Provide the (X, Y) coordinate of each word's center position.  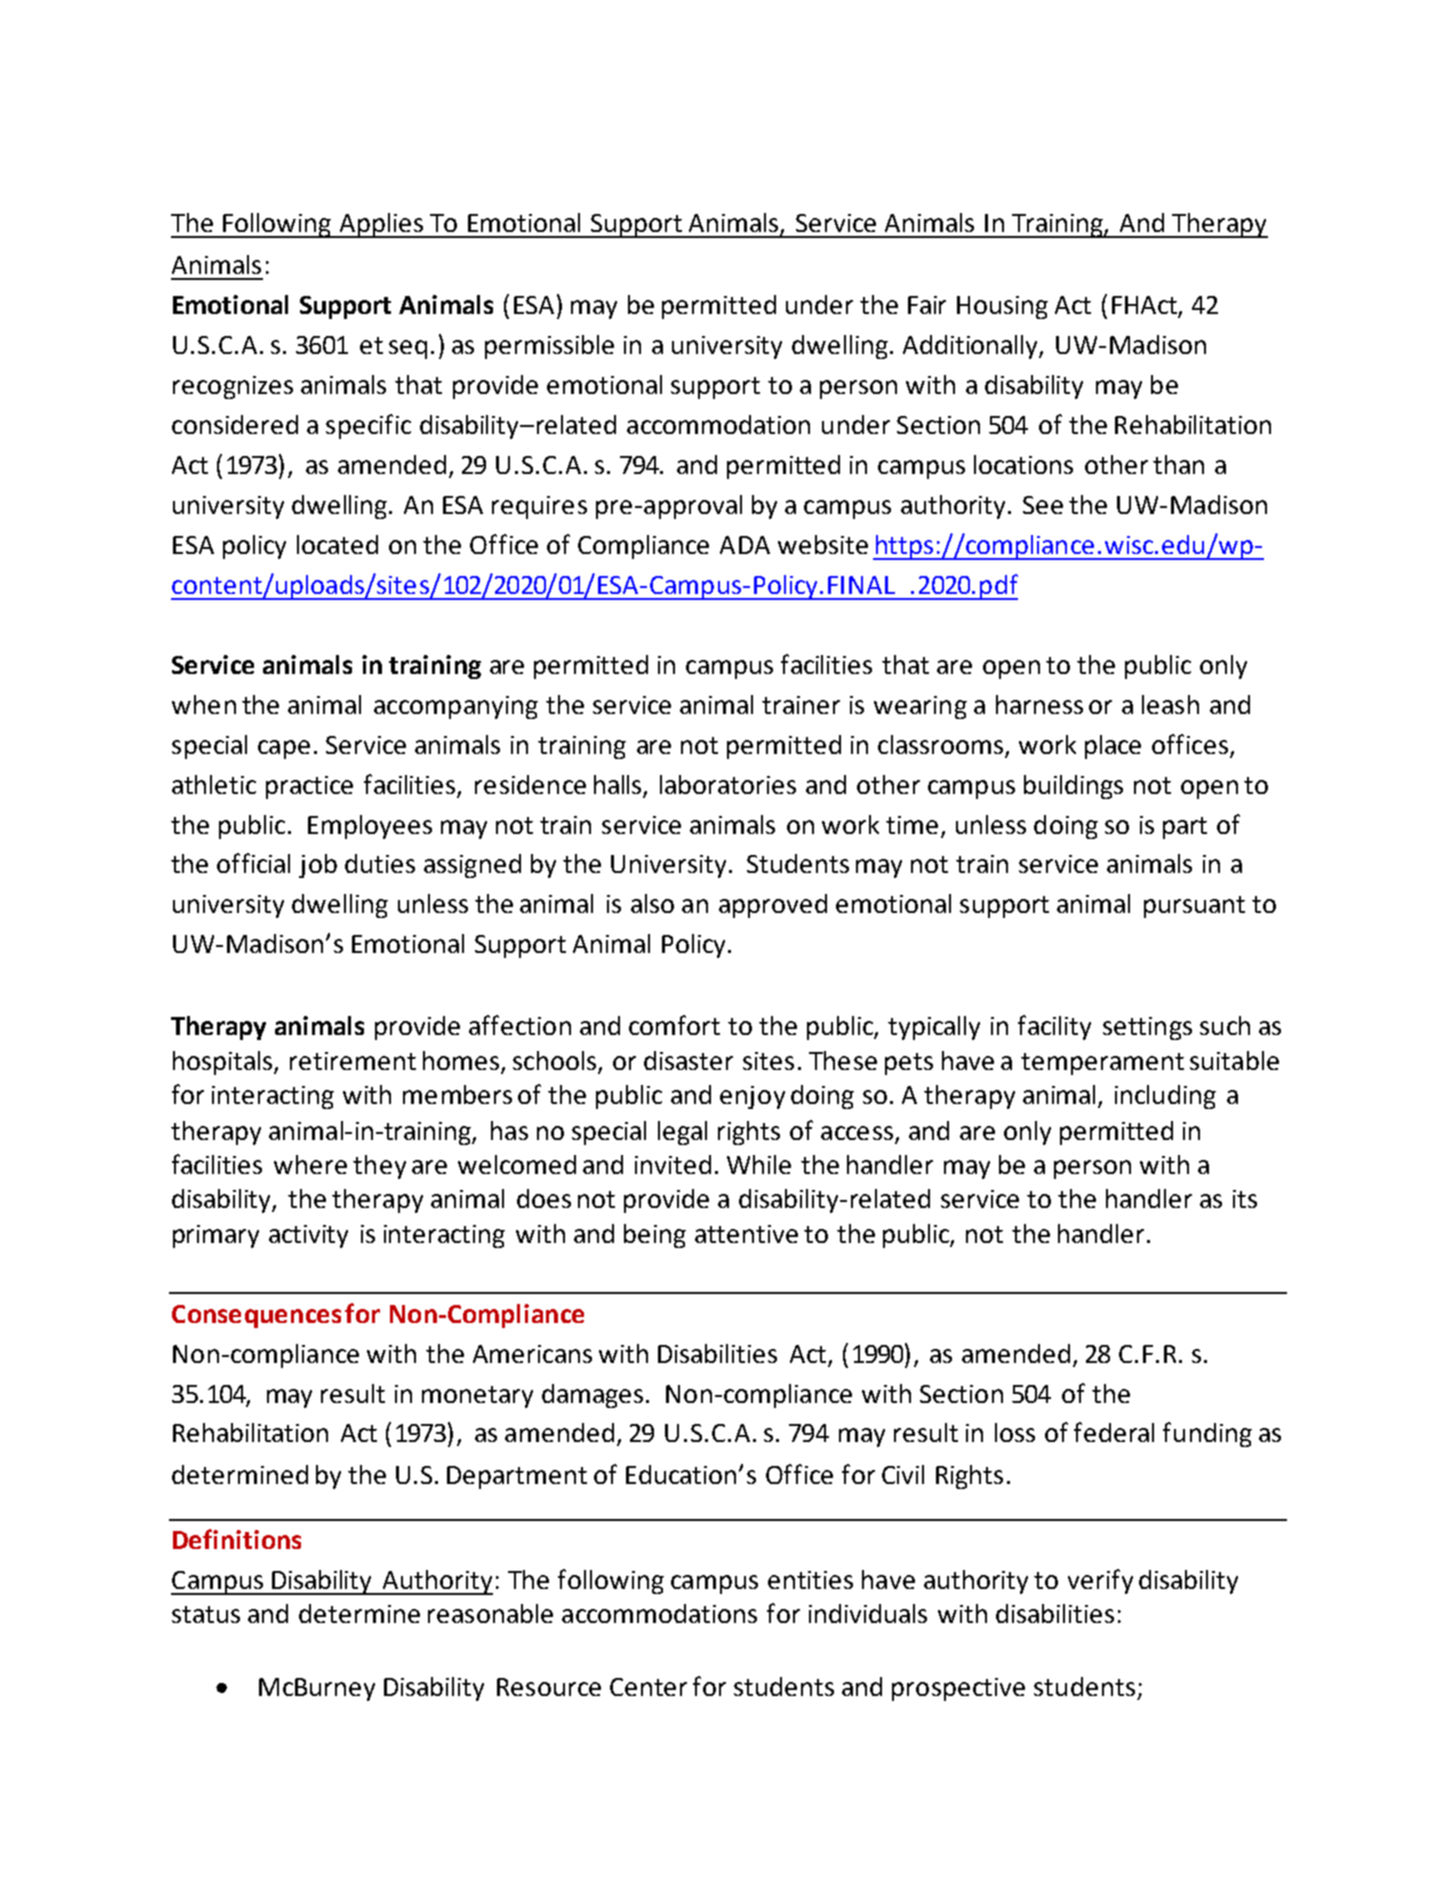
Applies (381, 225)
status (206, 1614)
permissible (549, 347)
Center (648, 1687)
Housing (1002, 307)
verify (1100, 1581)
